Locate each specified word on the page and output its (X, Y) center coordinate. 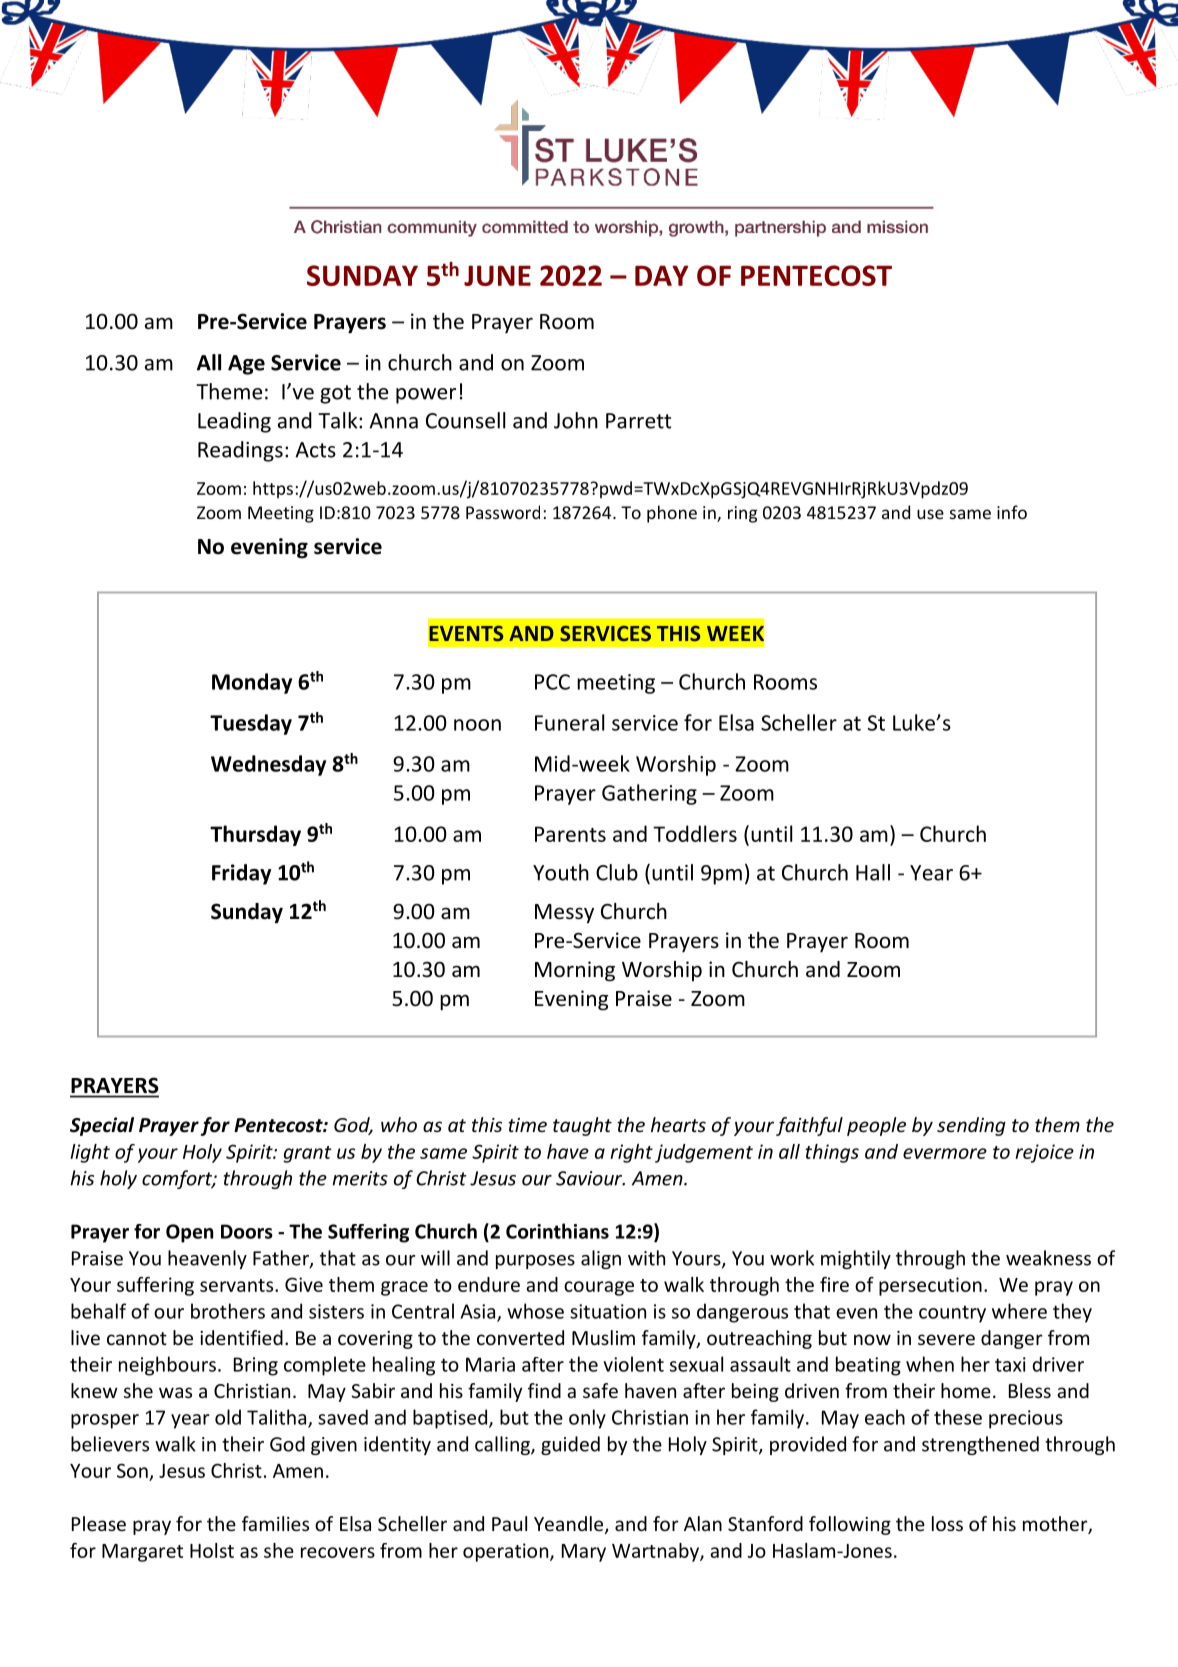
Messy (564, 914)
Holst (212, 1550)
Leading (234, 422)
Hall (873, 872)
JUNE (497, 275)
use (930, 514)
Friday (241, 874)
